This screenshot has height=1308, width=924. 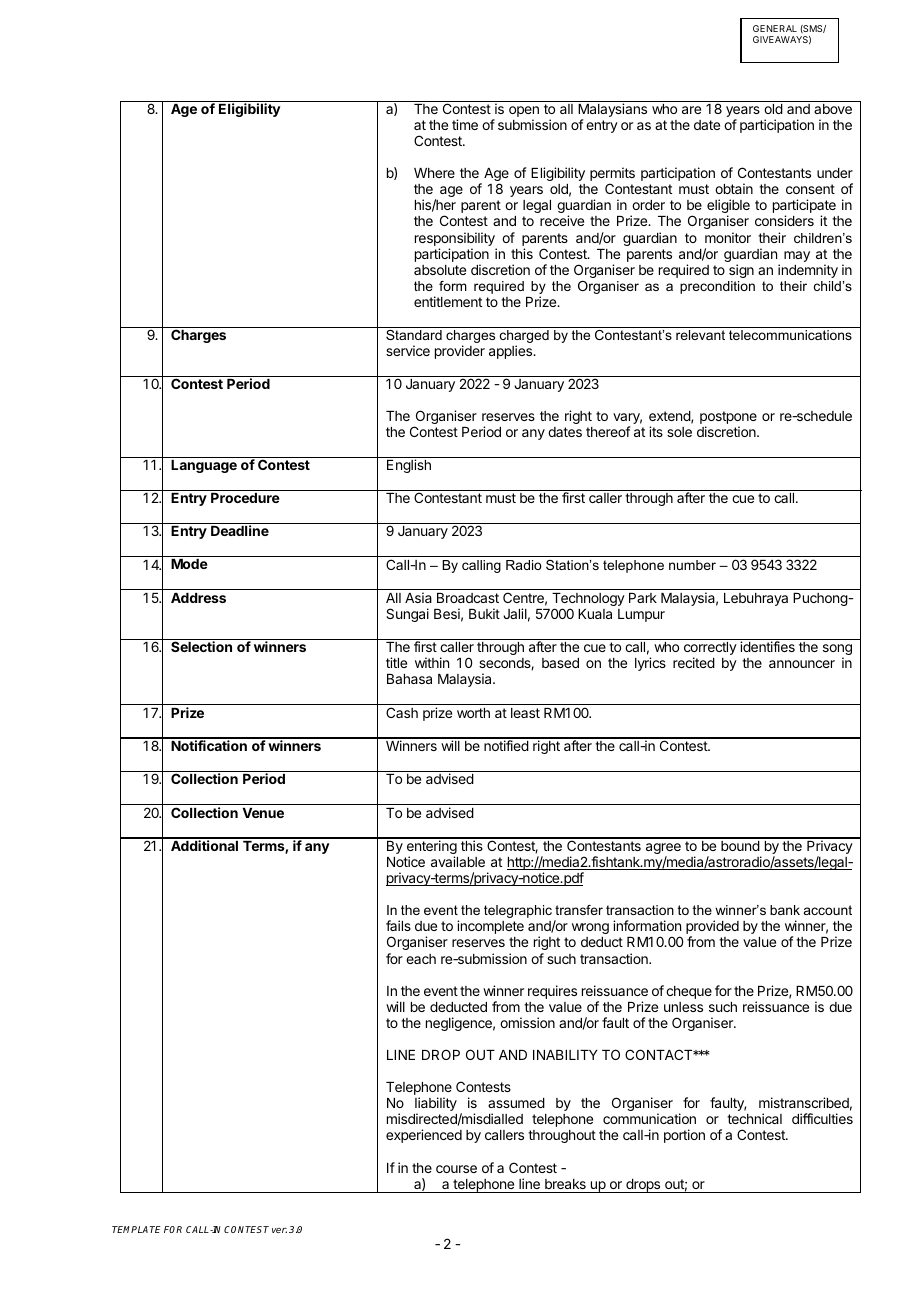 I want to click on GENERAL, so click(x=775, y=28).
